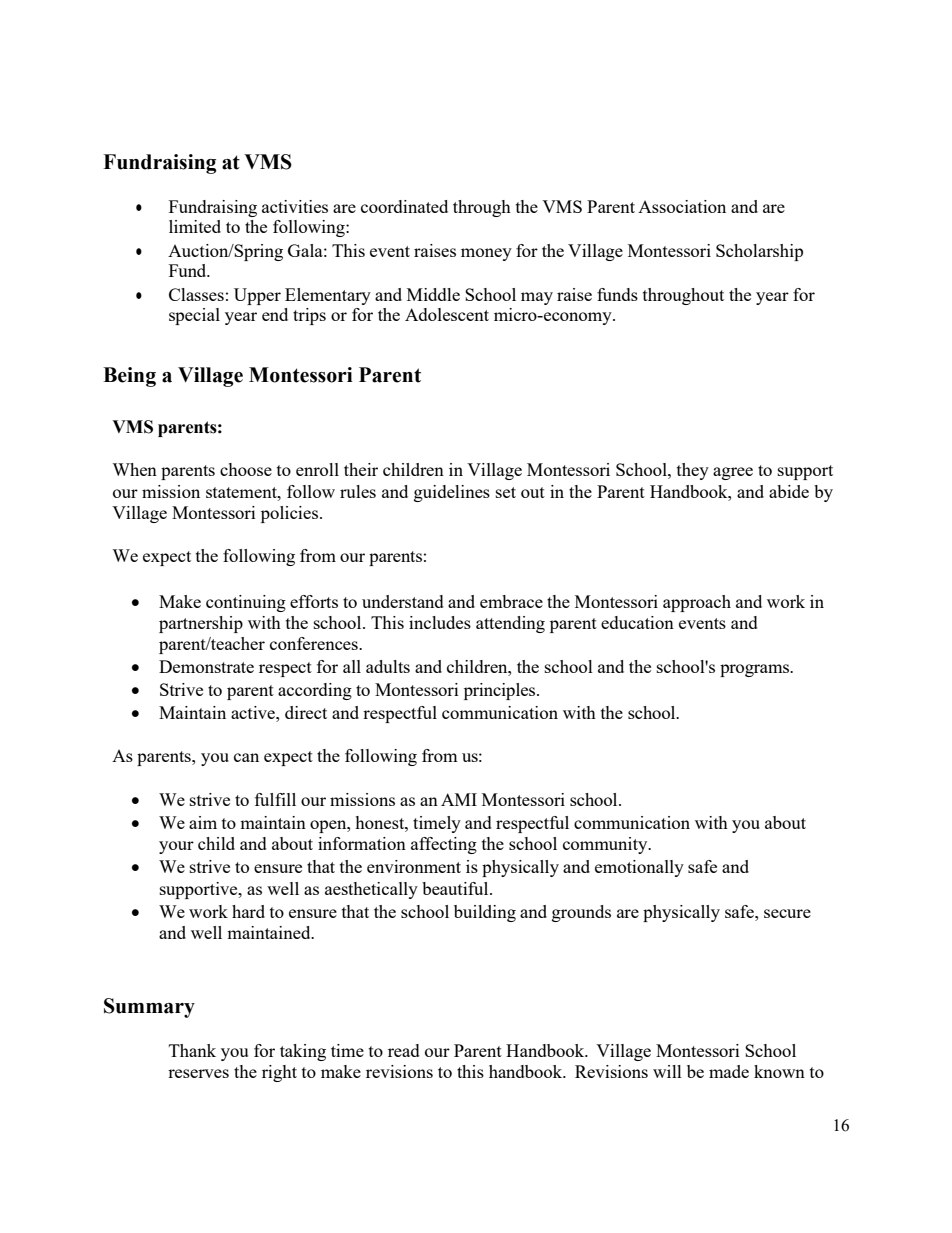 The image size is (952, 1233). Describe the element at coordinates (195, 226) in the page. I see `limited` at that location.
